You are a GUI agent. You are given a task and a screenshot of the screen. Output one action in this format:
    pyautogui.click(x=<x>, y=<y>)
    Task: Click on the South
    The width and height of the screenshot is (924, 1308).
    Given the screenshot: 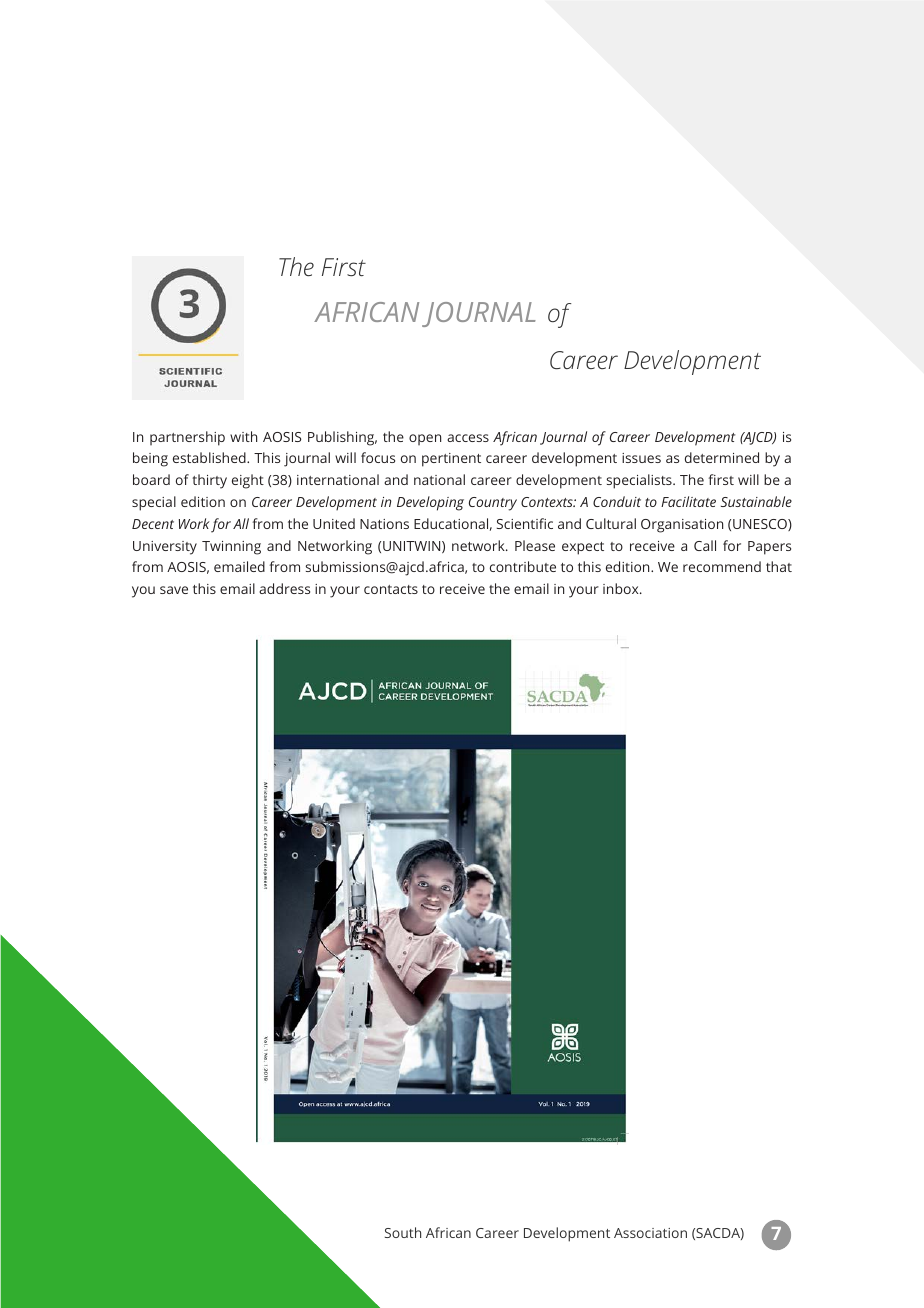 What is the action you would take?
    pyautogui.click(x=403, y=1232)
